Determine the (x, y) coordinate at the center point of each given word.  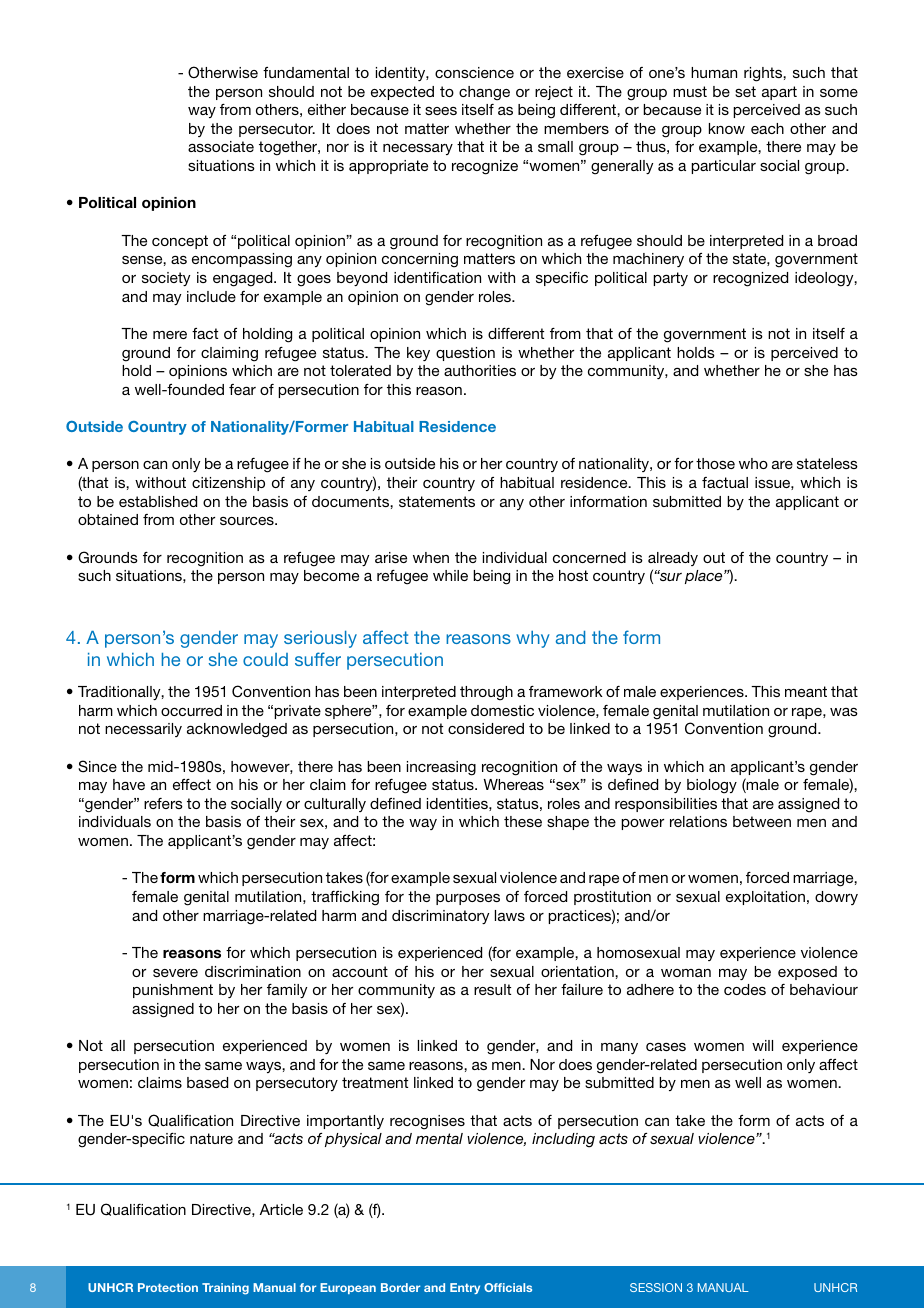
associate (221, 146)
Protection (168, 1287)
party (670, 279)
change (484, 93)
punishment (173, 991)
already (673, 559)
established (158, 501)
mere (170, 335)
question (465, 354)
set (745, 91)
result (492, 989)
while (450, 575)
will (762, 1045)
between (762, 821)
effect (192, 784)
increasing (441, 768)
